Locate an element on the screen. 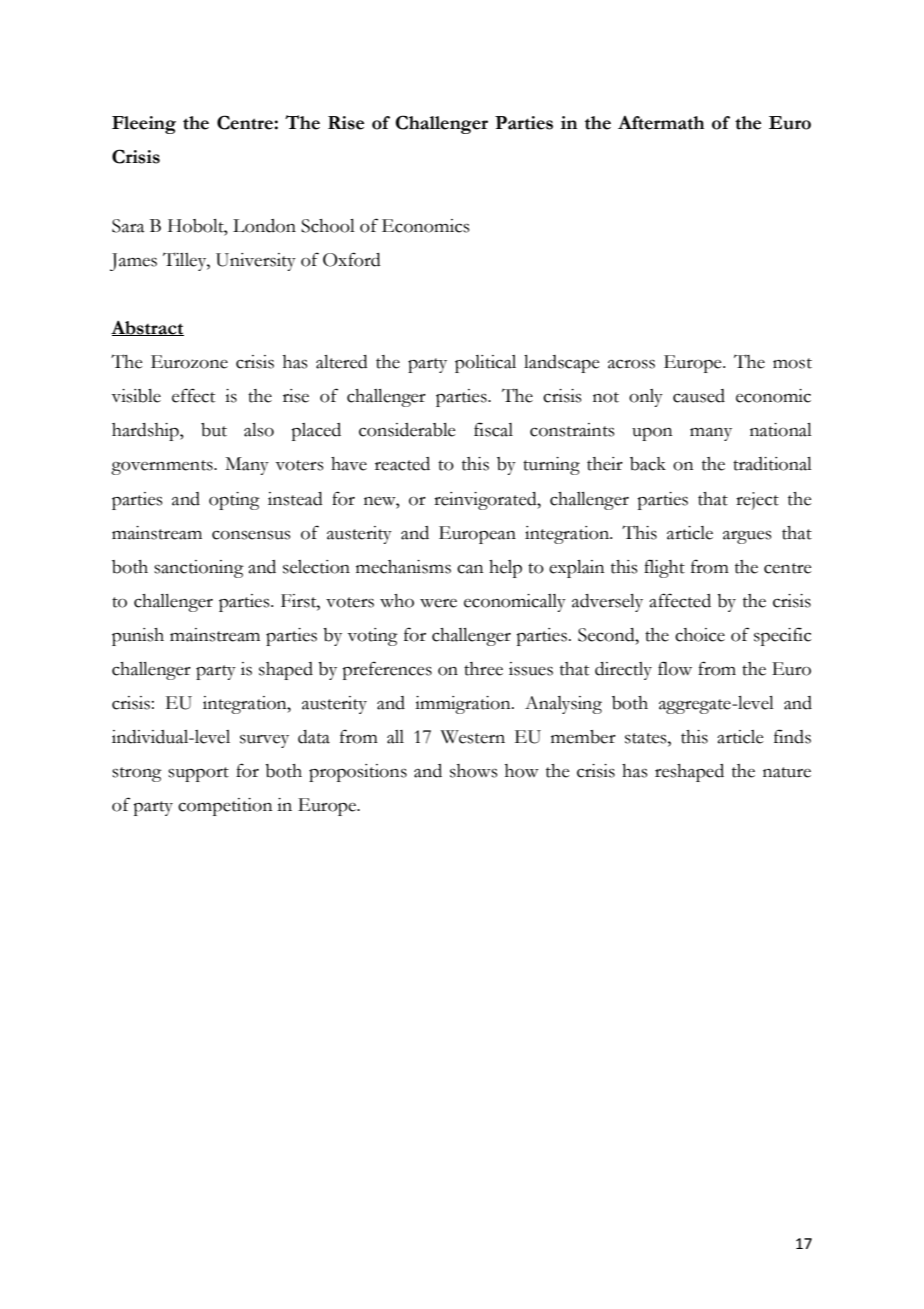 The height and width of the screenshot is (1309, 924). three is located at coordinates (483, 669).
